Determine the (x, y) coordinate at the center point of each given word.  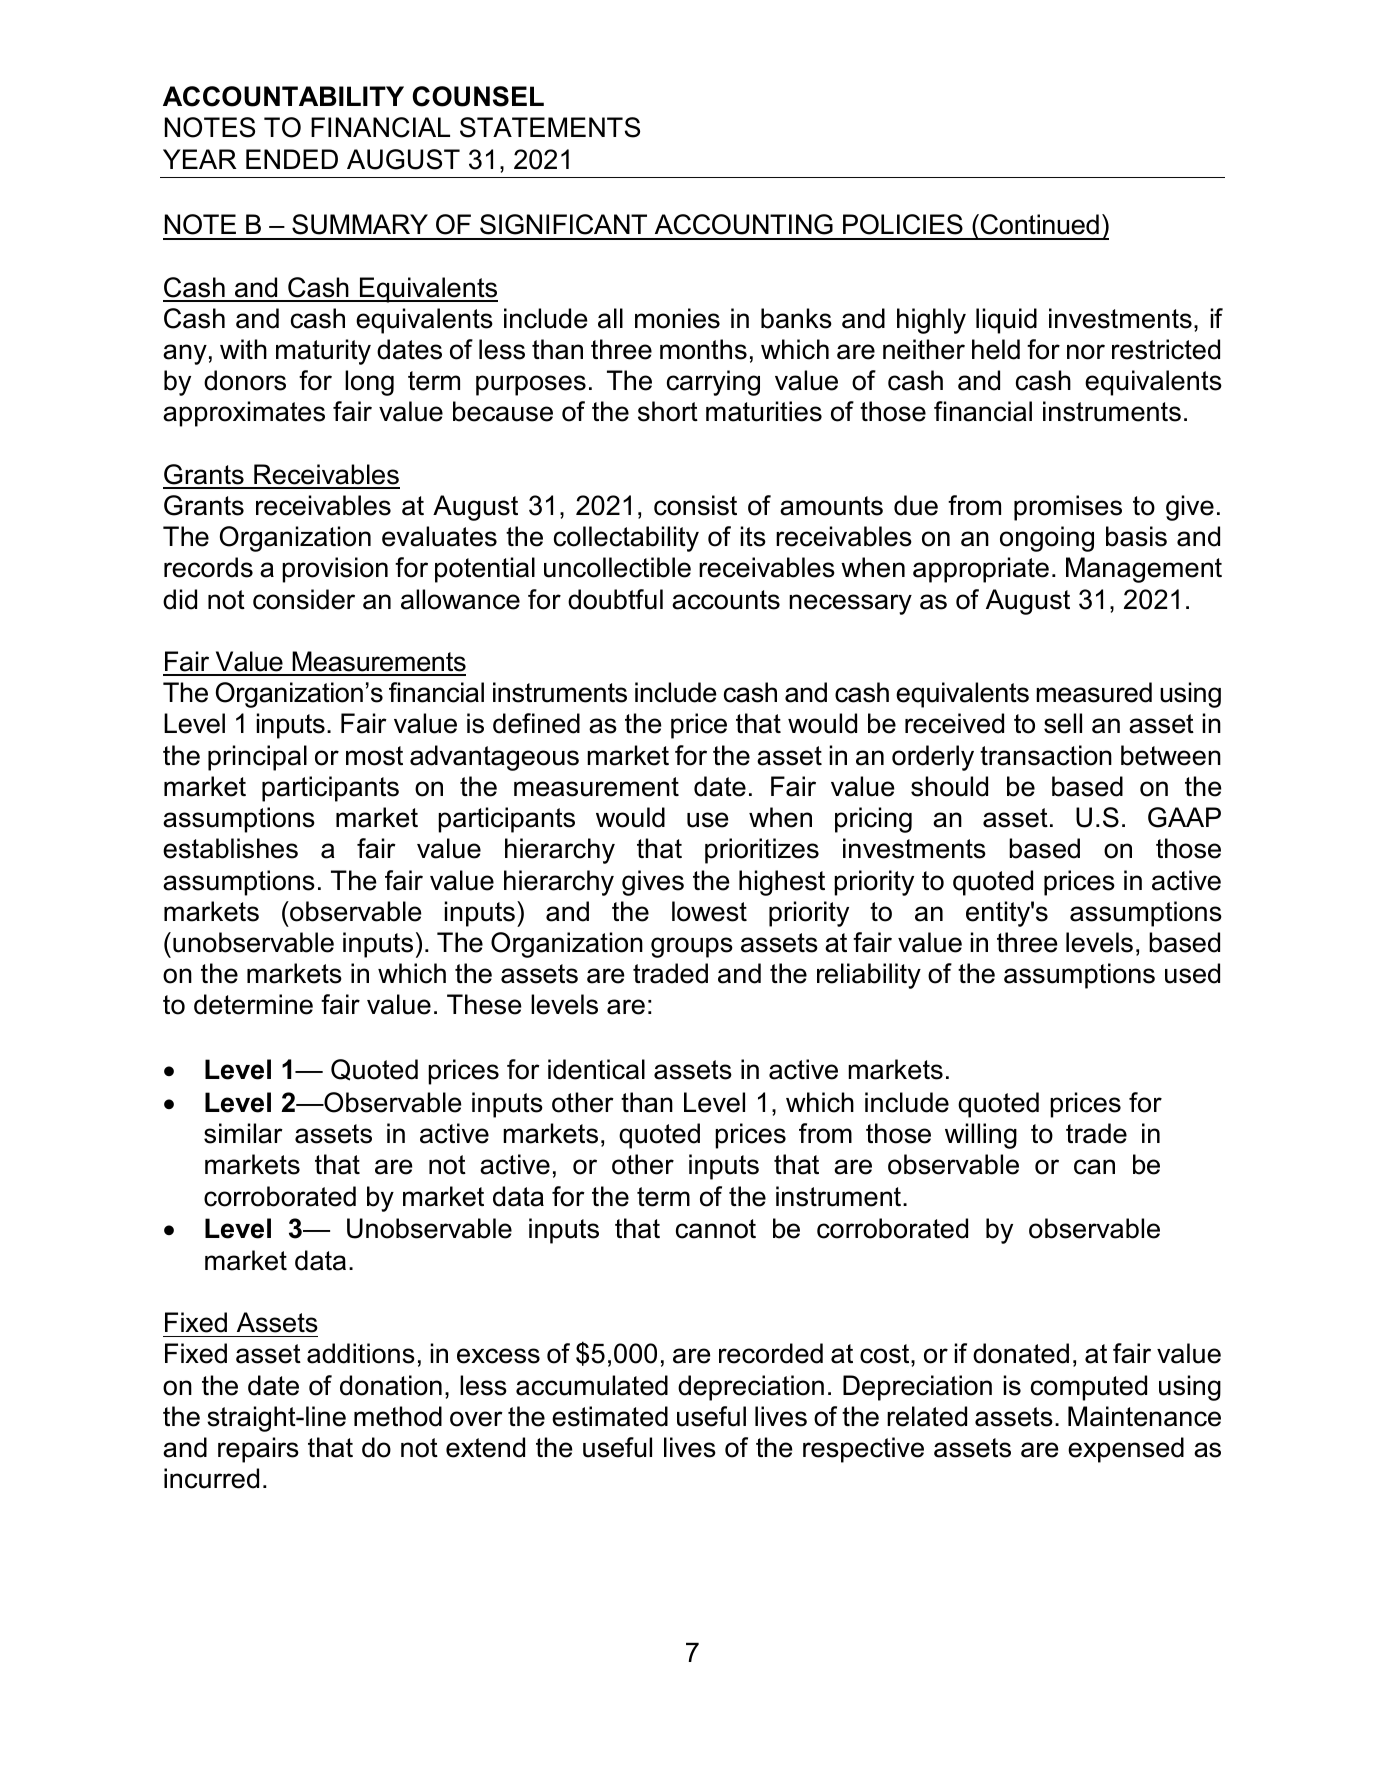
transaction (1046, 755)
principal (257, 758)
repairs (258, 1450)
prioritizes (762, 851)
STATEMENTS (550, 127)
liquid (1006, 321)
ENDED (292, 159)
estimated (610, 1416)
